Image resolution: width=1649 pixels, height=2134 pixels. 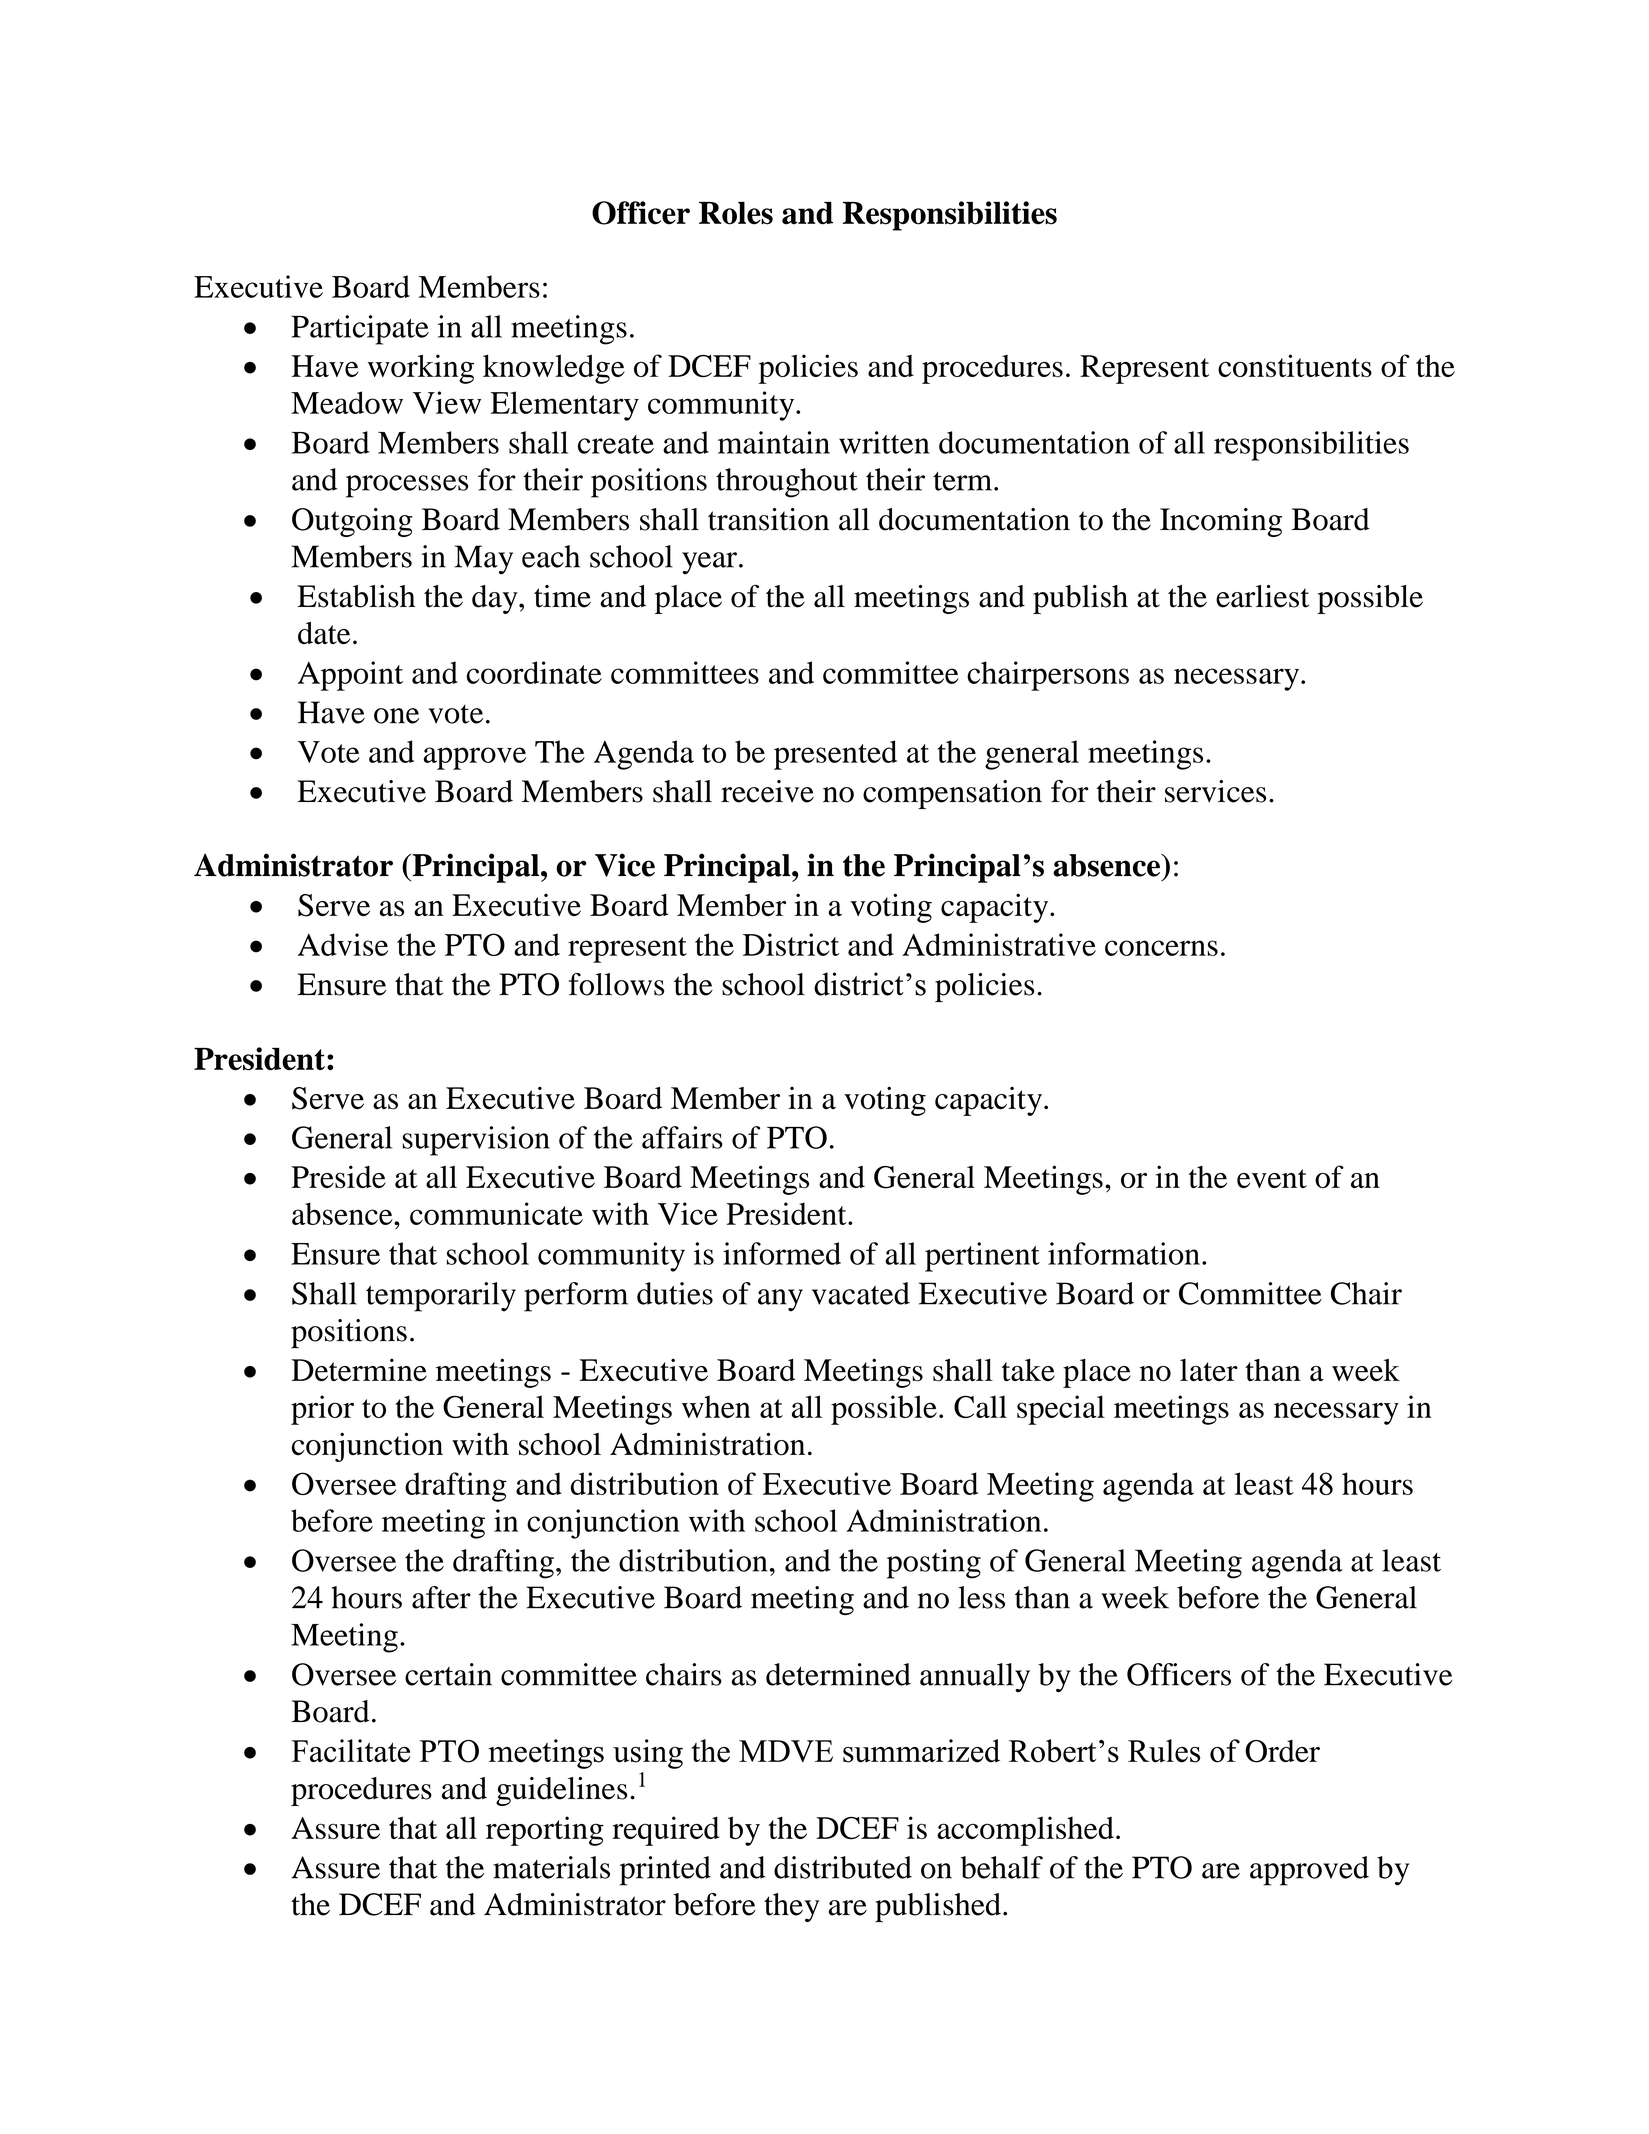 What do you see at coordinates (360, 330) in the screenshot?
I see `Participate` at bounding box center [360, 330].
